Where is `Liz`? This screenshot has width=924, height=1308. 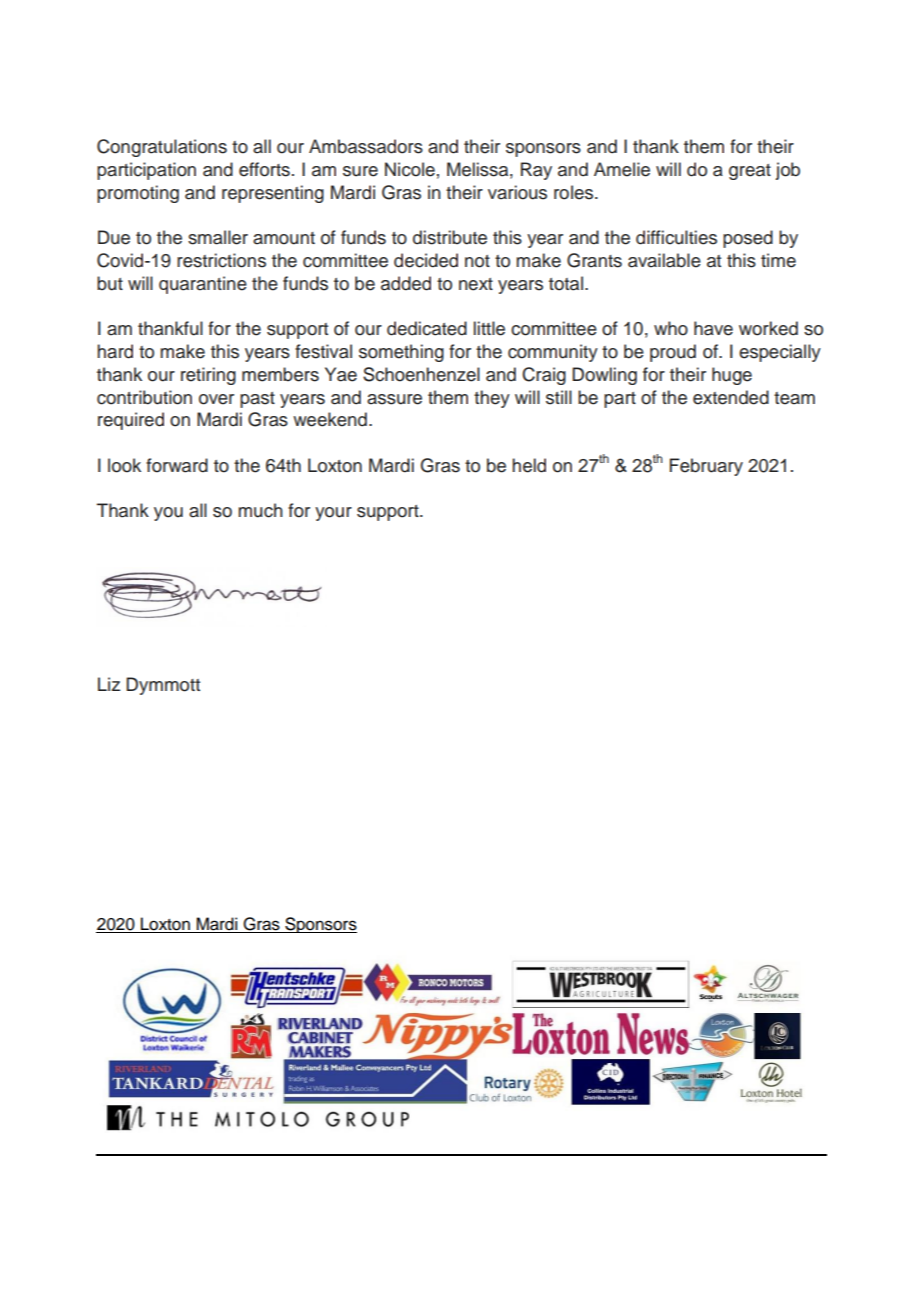 Liz is located at coordinates (109, 684).
